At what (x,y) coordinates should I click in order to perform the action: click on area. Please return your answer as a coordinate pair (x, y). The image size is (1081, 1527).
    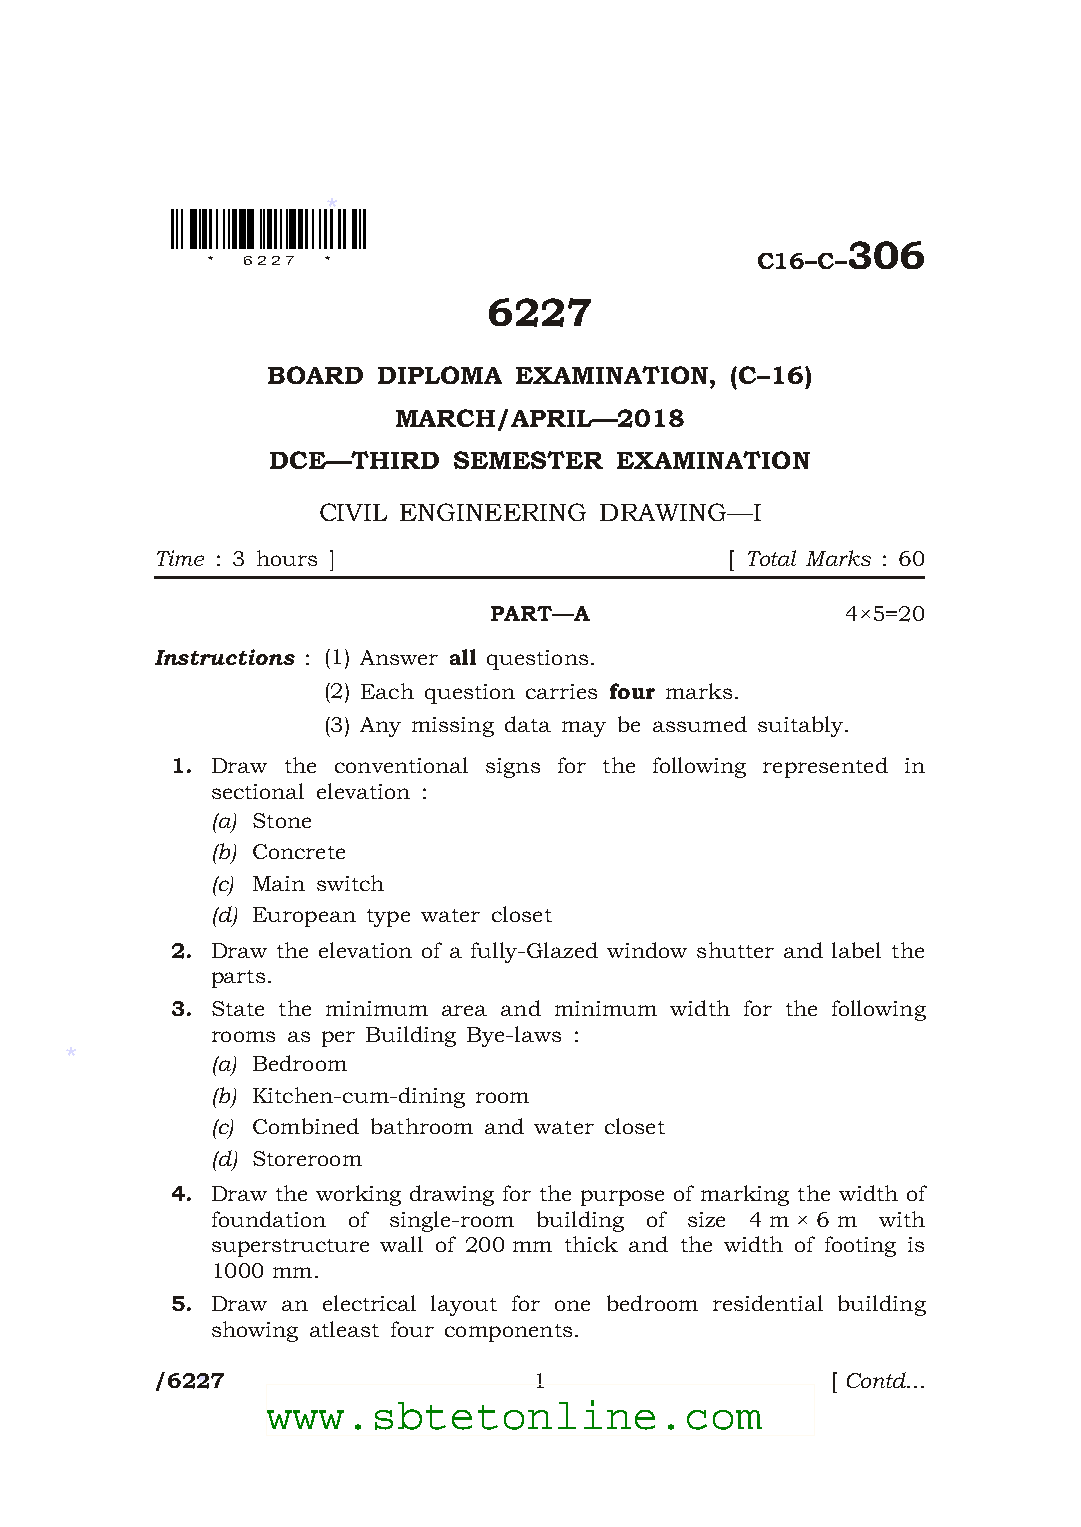
    Looking at the image, I should click on (464, 1010).
